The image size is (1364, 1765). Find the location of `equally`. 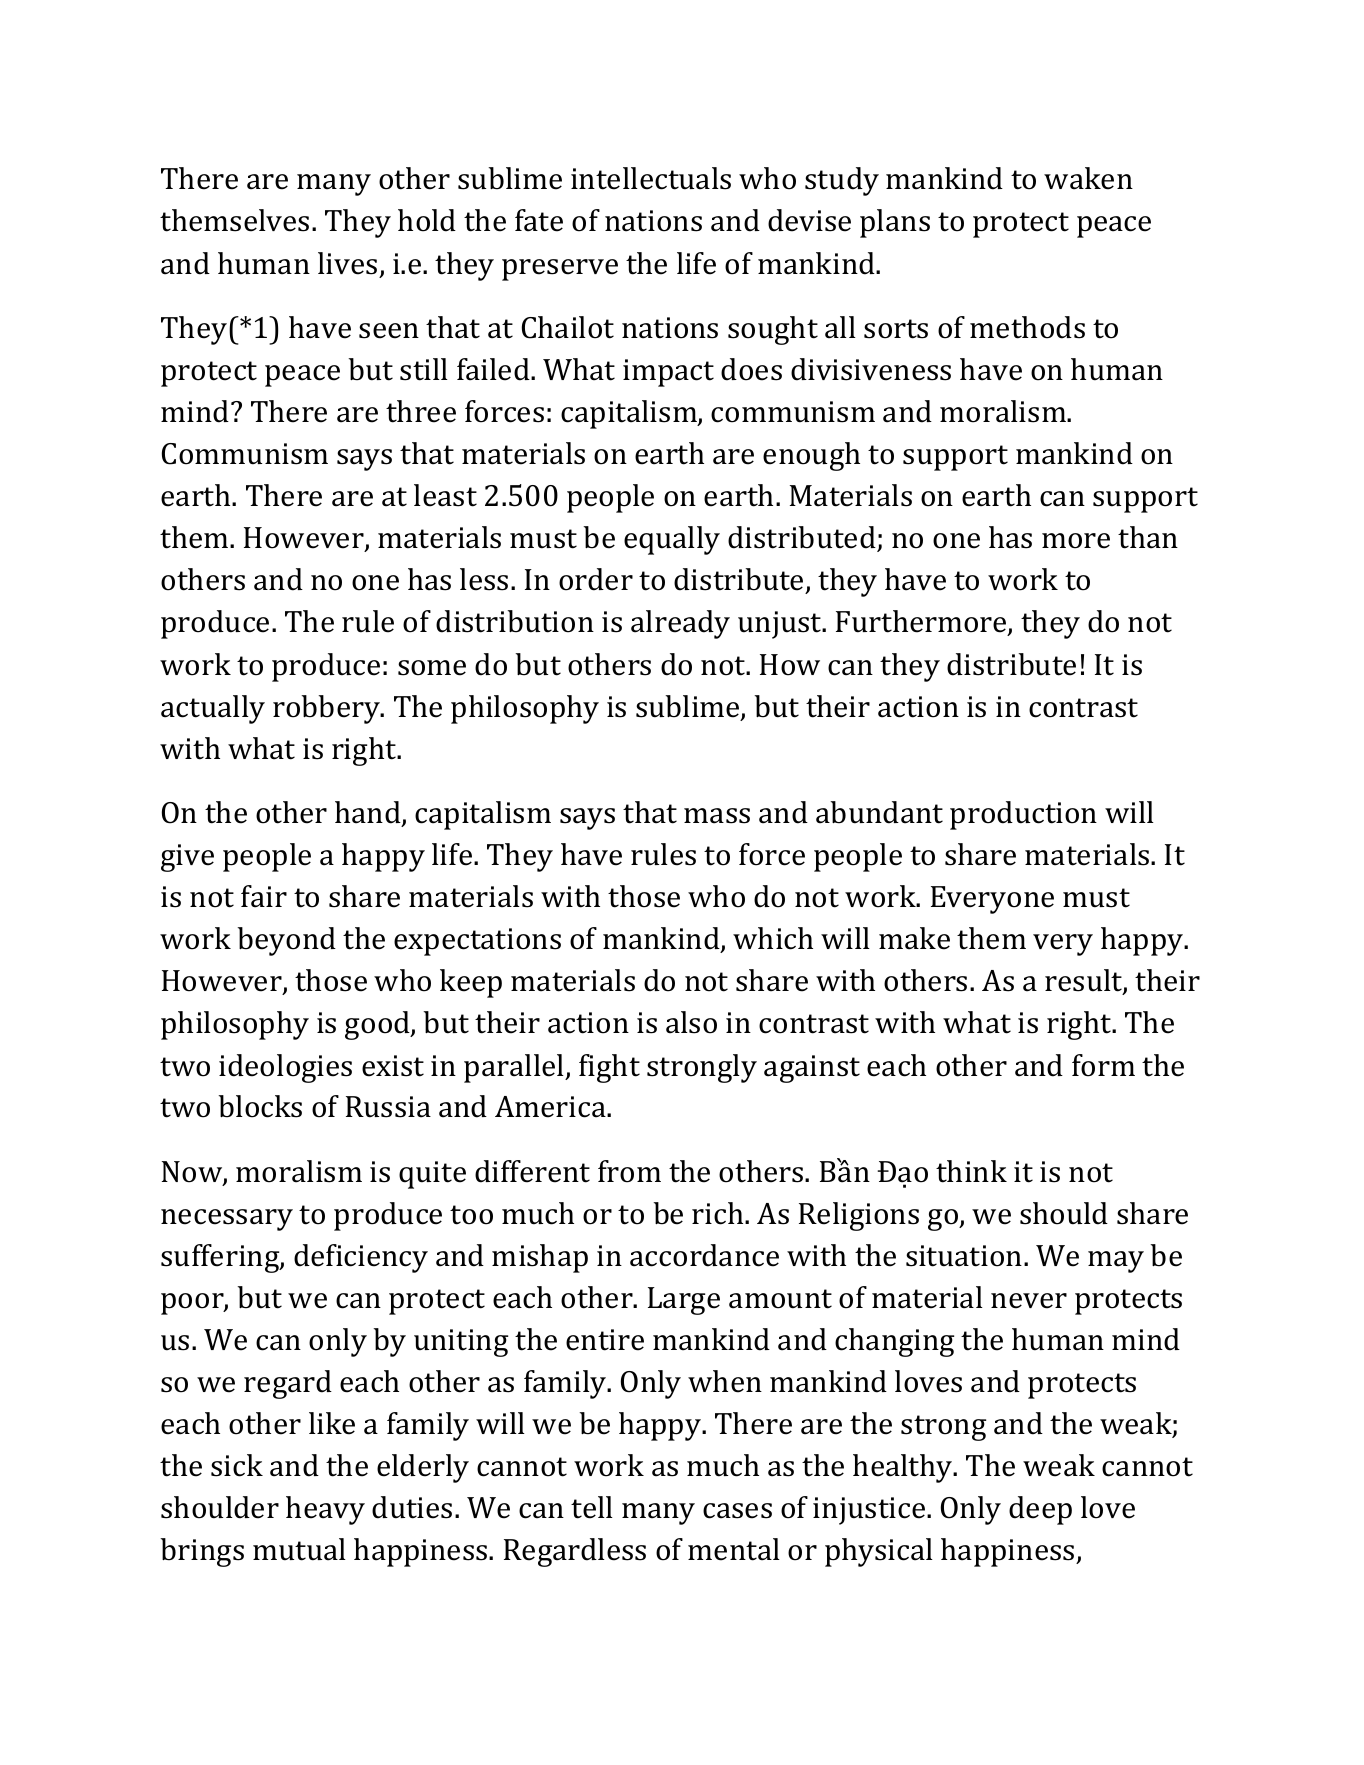

equally is located at coordinates (672, 540).
